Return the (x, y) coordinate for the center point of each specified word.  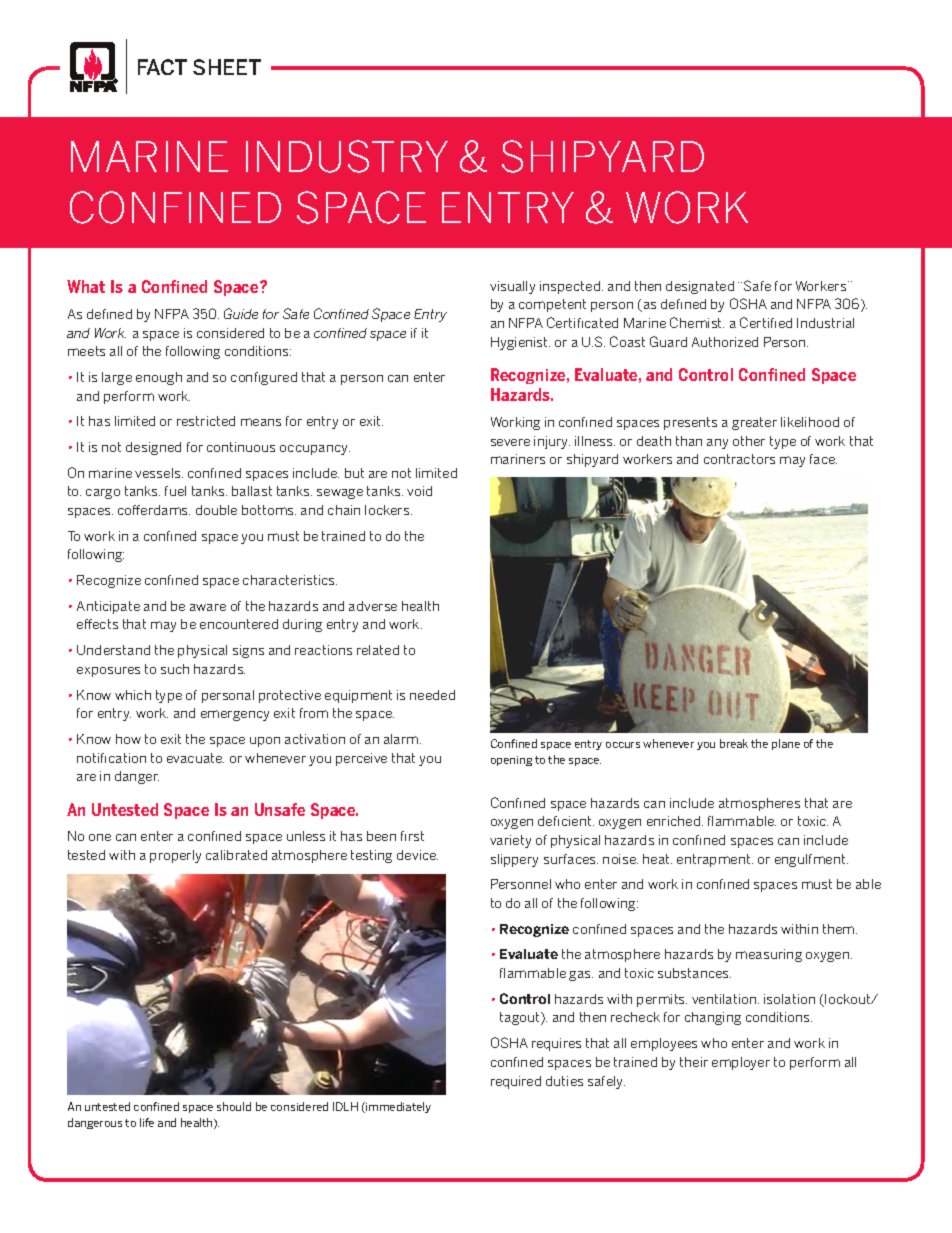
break (734, 743)
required (516, 1082)
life (147, 1122)
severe (510, 442)
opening (511, 761)
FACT (162, 67)
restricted (206, 421)
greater (754, 423)
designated (700, 287)
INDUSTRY (347, 156)
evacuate (195, 758)
